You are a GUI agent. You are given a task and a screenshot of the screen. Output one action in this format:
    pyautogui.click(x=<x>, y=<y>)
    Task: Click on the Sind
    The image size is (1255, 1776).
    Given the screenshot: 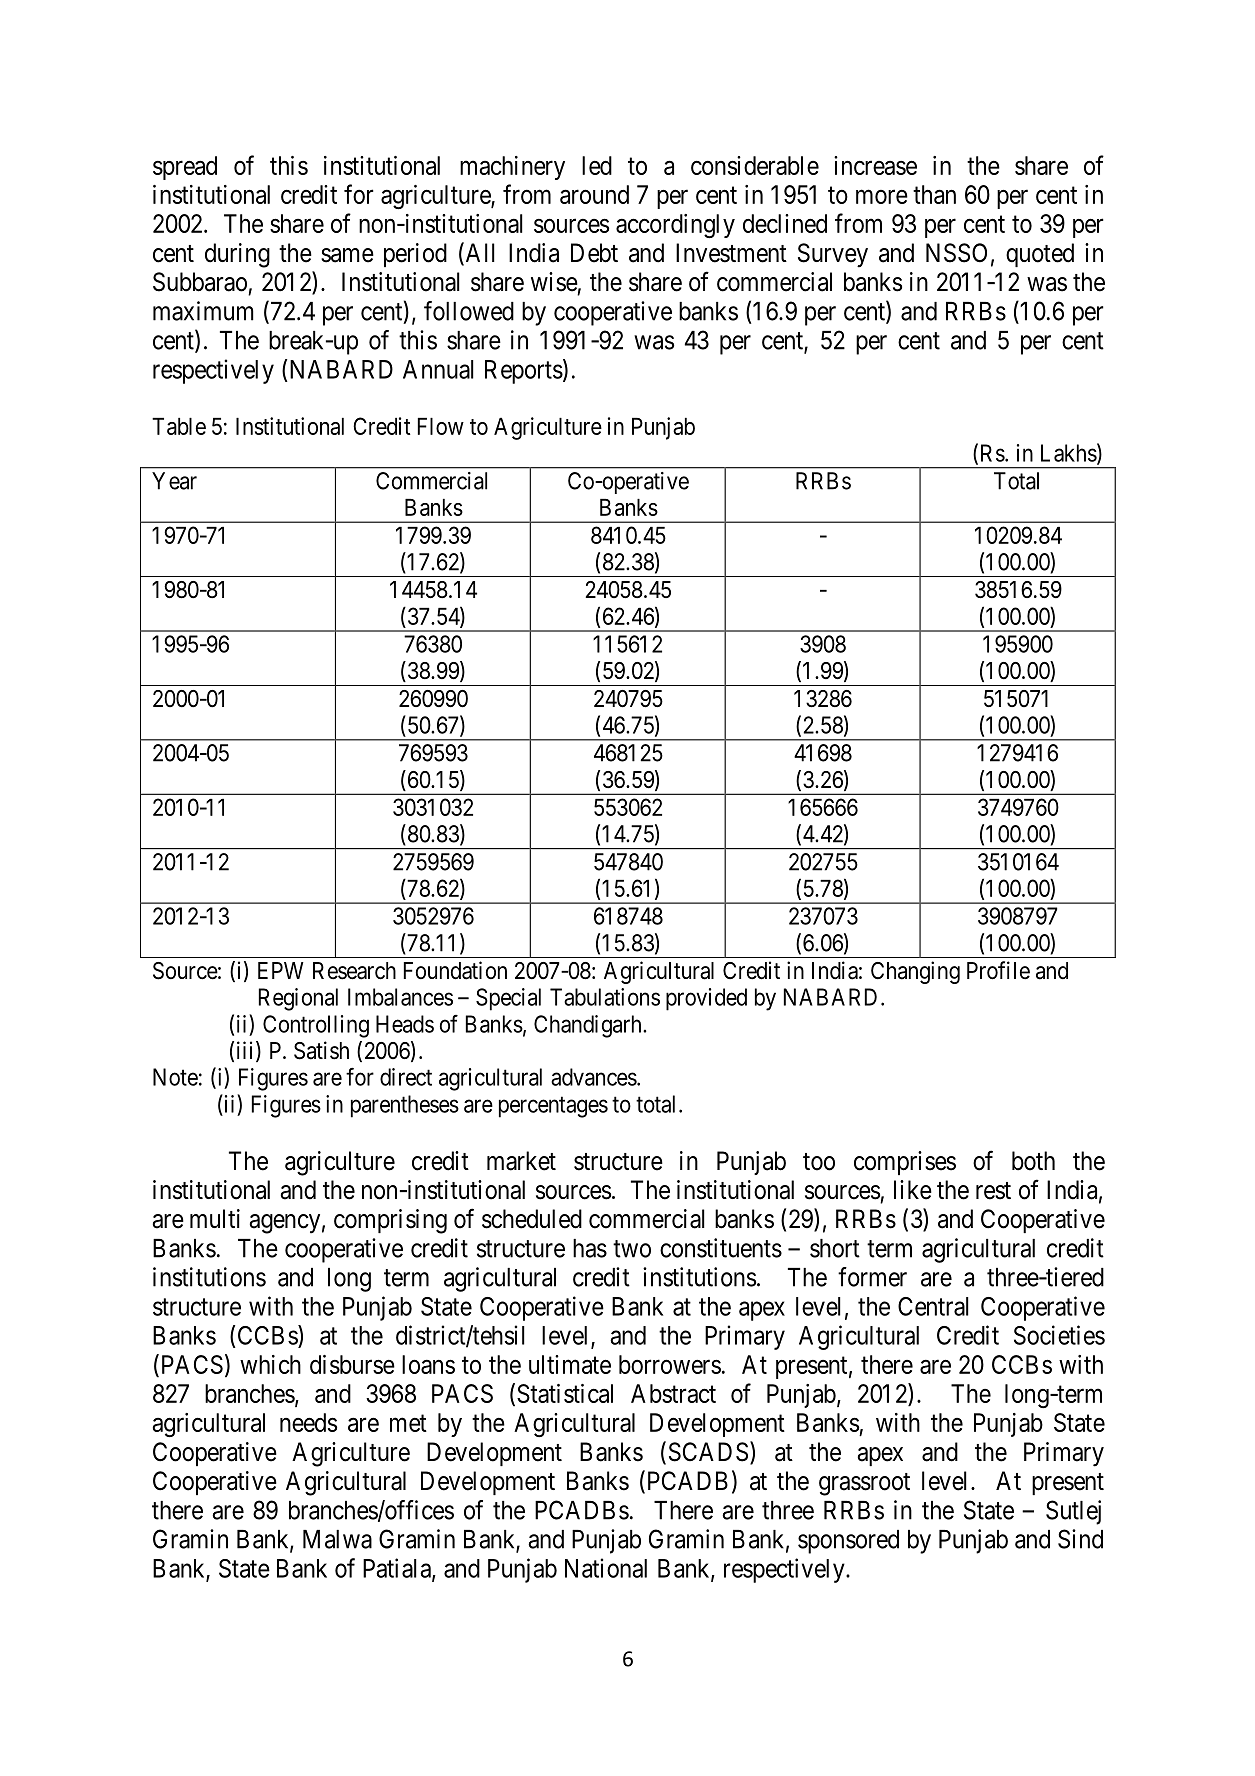 What is the action you would take?
    pyautogui.click(x=1080, y=1539)
